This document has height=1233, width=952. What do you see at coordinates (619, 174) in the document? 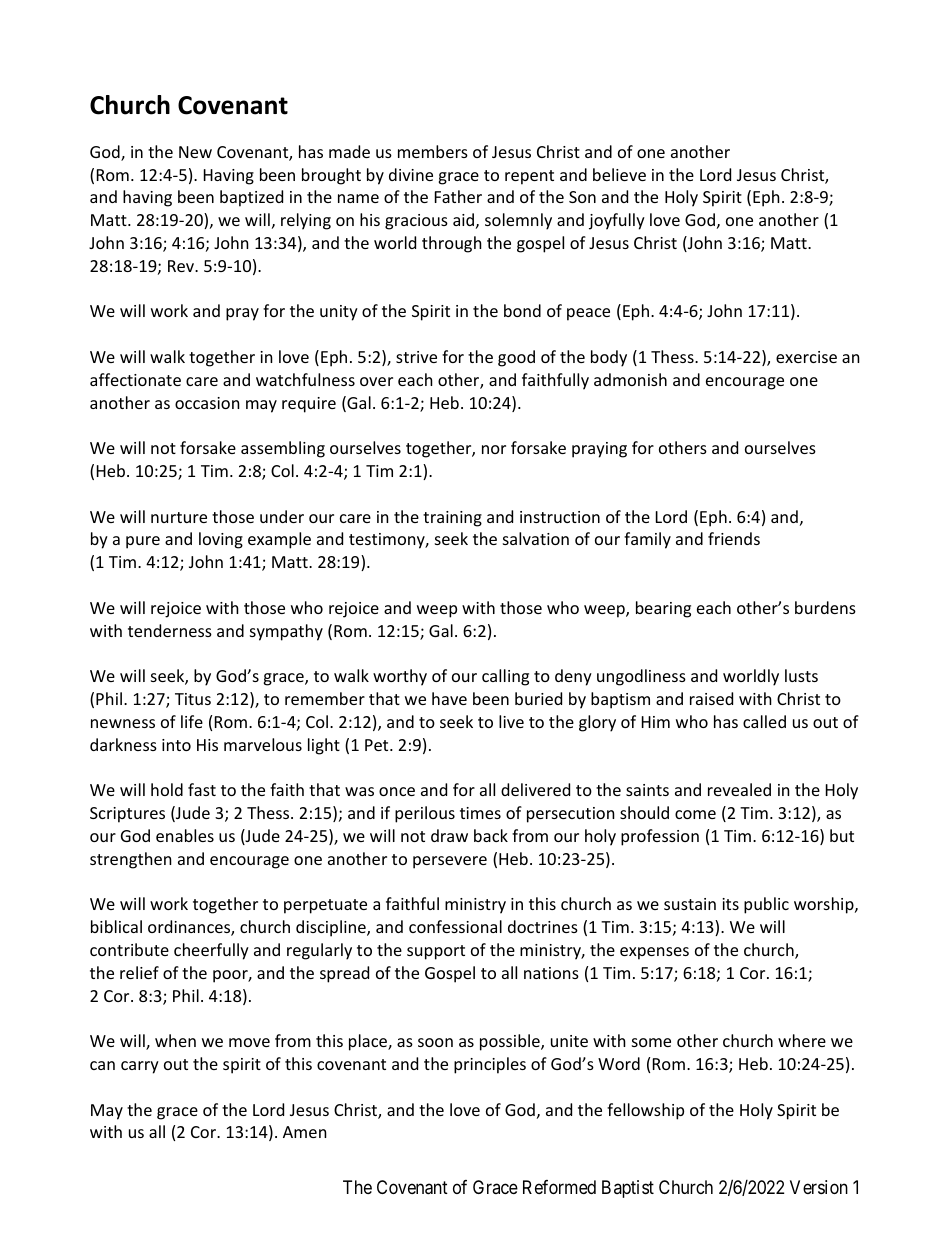
I see `believe` at bounding box center [619, 174].
